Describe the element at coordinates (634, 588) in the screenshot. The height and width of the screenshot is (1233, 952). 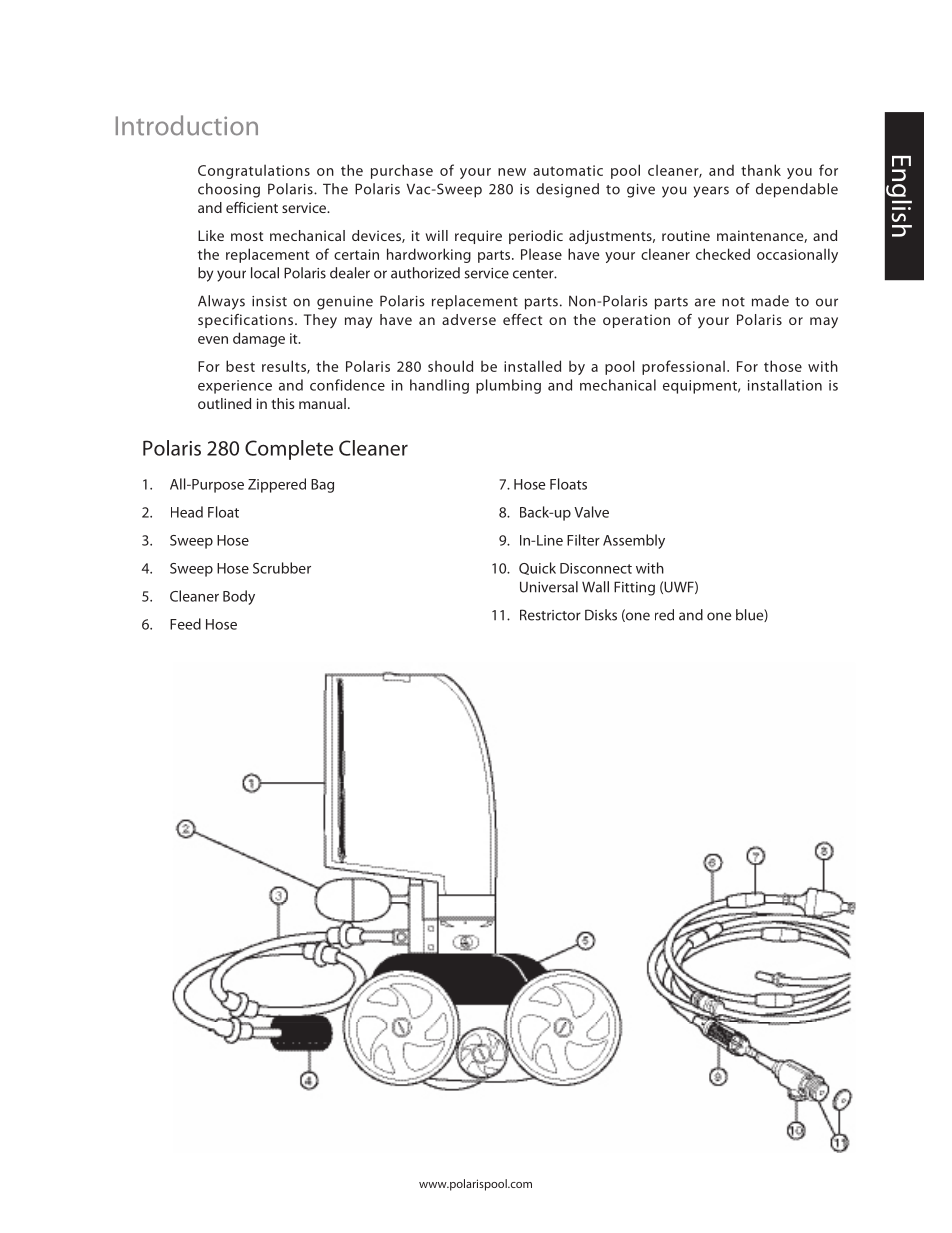
I see `Fitting` at that location.
